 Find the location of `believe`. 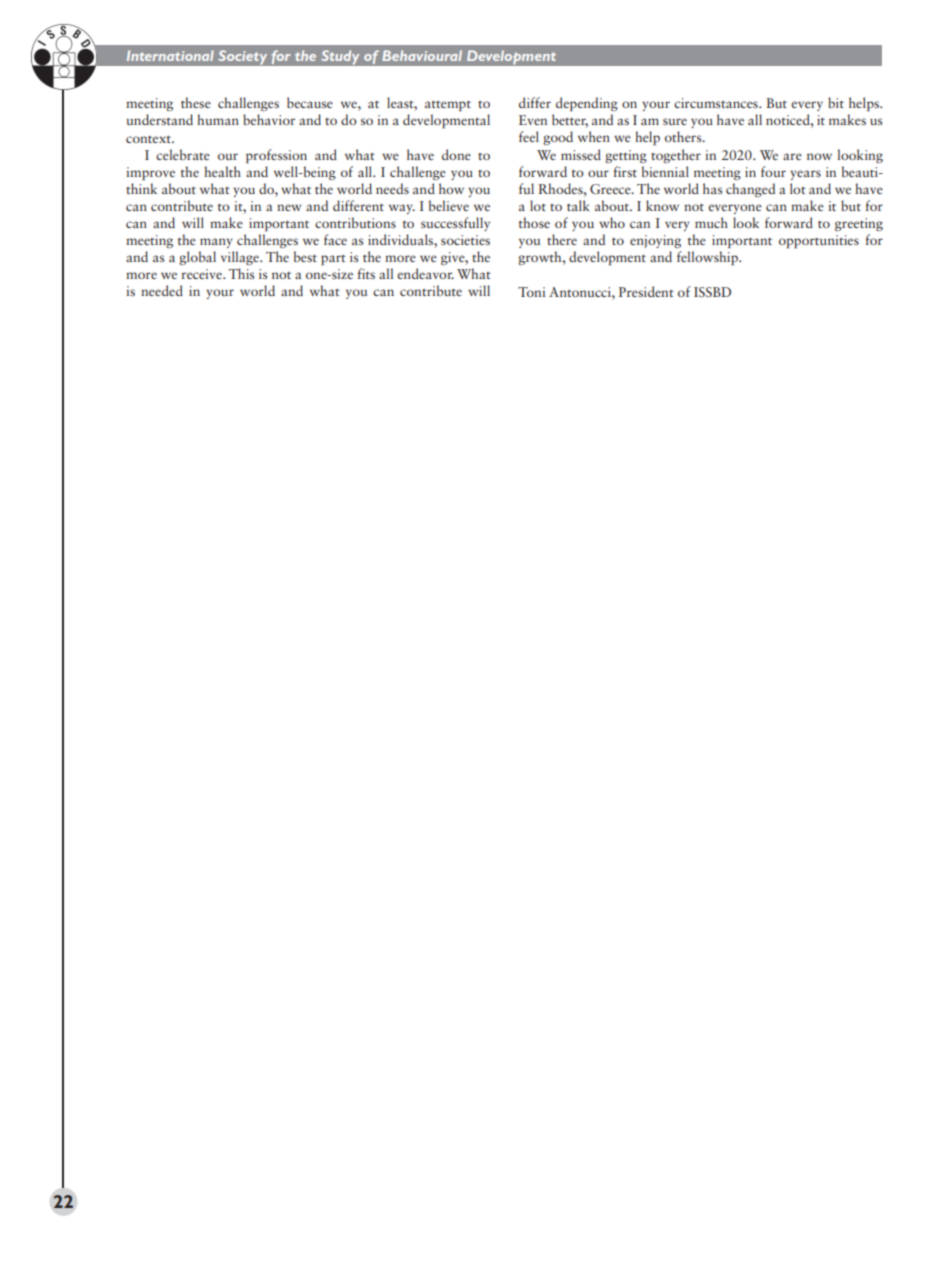

believe is located at coordinates (449, 205).
